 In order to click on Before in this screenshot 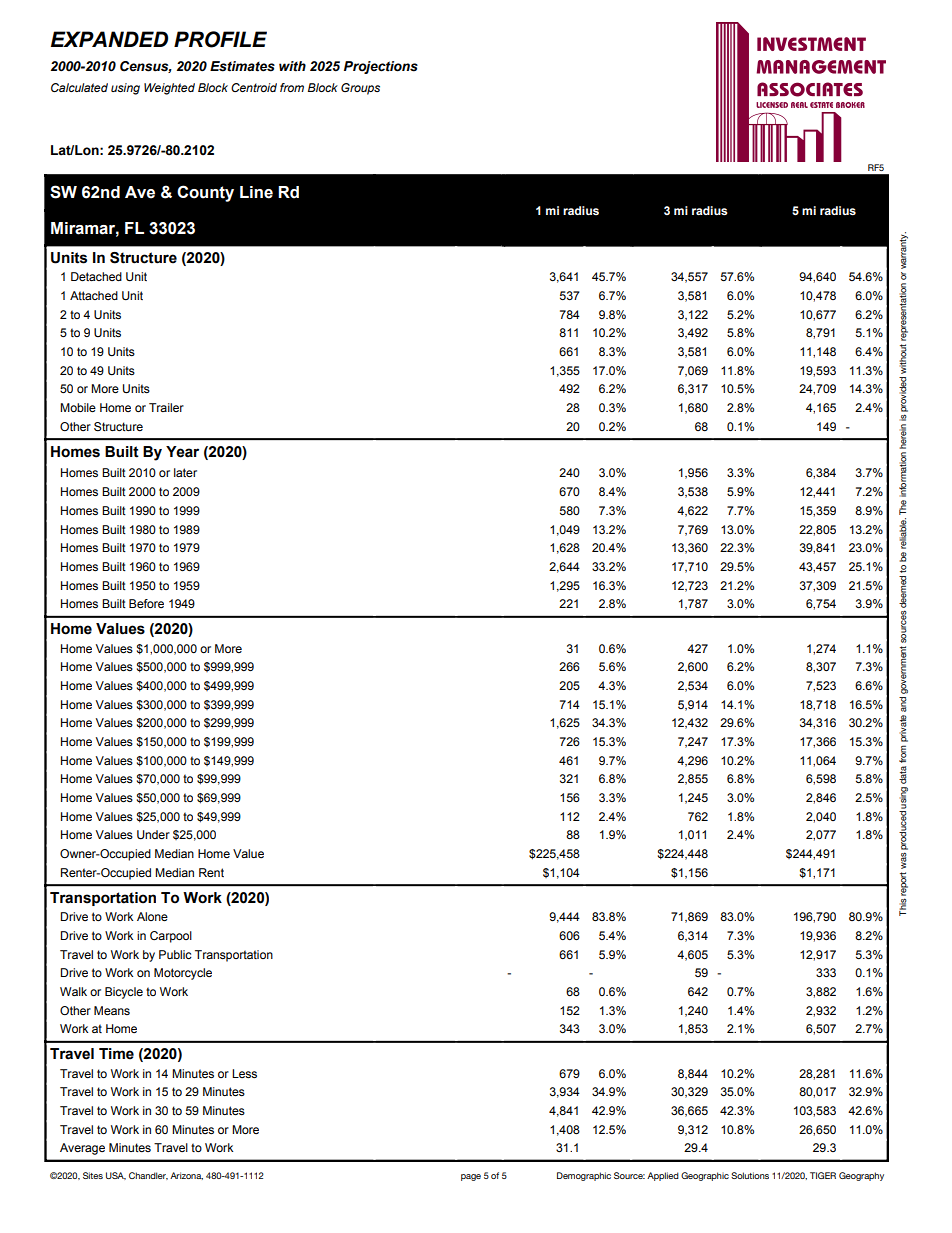, I will do `click(146, 603)`.
